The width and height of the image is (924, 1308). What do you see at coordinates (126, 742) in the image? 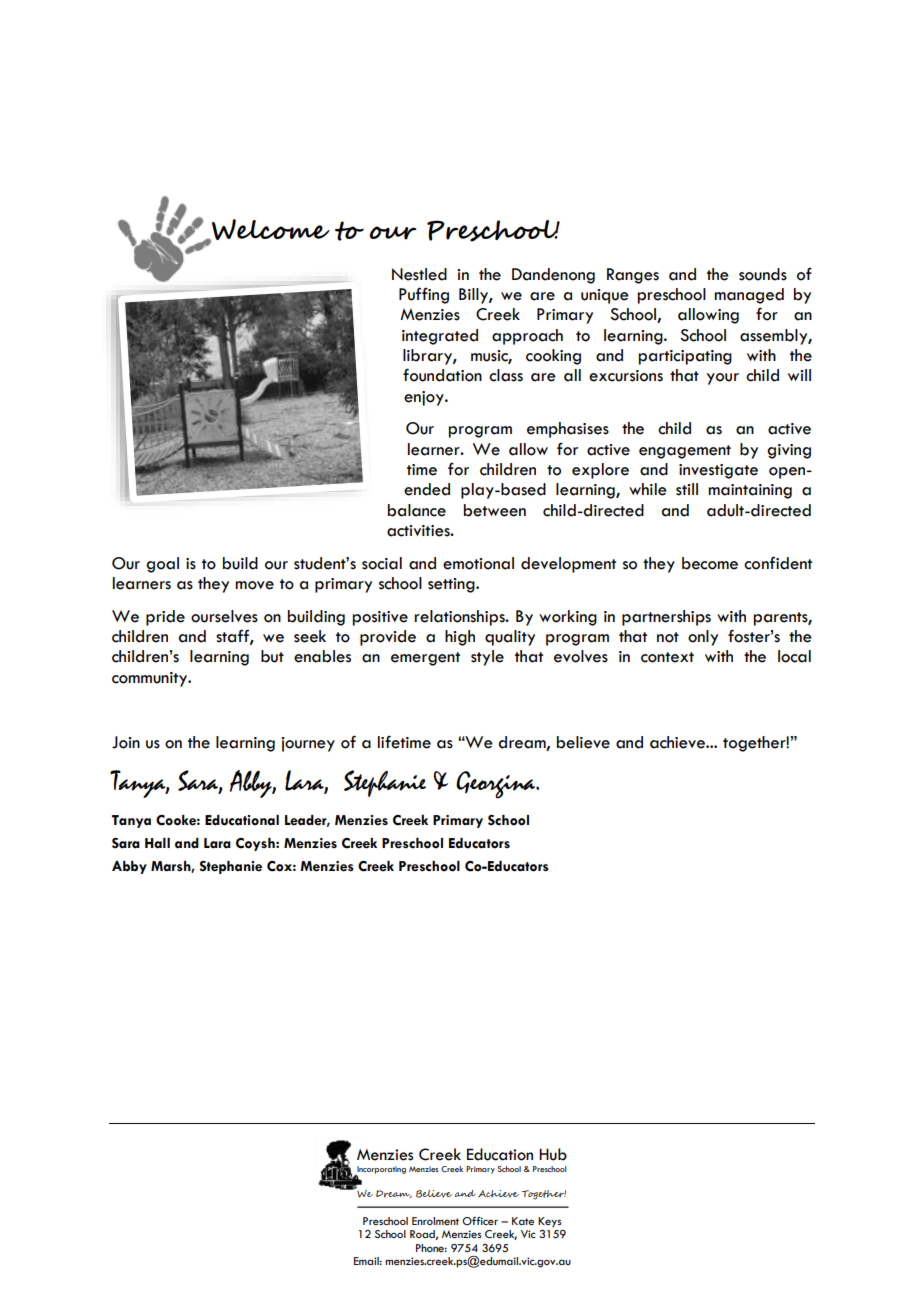
I see `Join` at bounding box center [126, 742].
